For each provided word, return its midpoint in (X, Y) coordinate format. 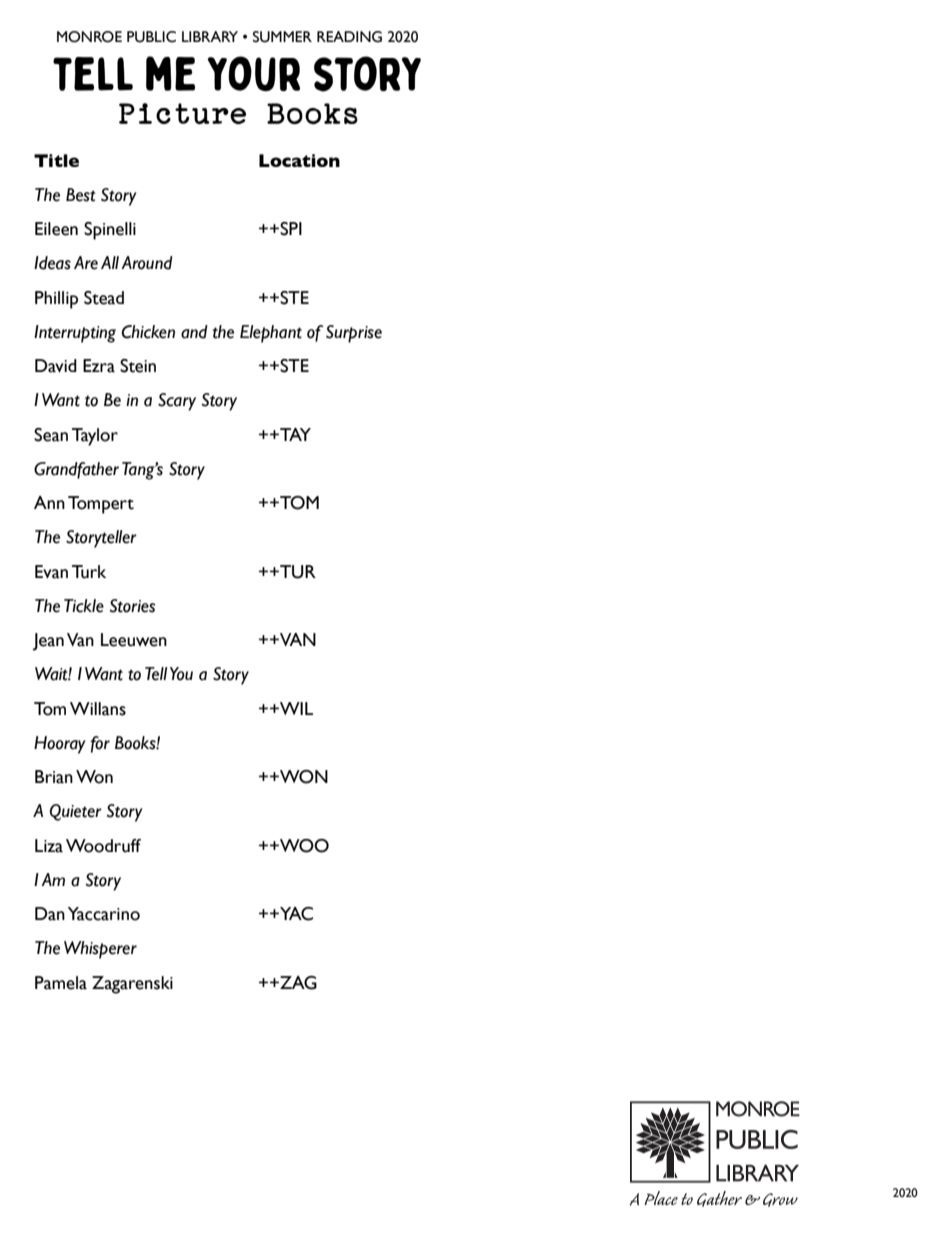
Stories (132, 606)
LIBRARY (210, 36)
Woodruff (103, 846)
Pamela (61, 983)
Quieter (76, 812)
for (100, 744)
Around (147, 263)
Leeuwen (134, 640)
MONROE (89, 37)
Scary (177, 402)
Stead (104, 298)
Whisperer (100, 950)
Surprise (354, 334)
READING (349, 37)
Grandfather (76, 470)
